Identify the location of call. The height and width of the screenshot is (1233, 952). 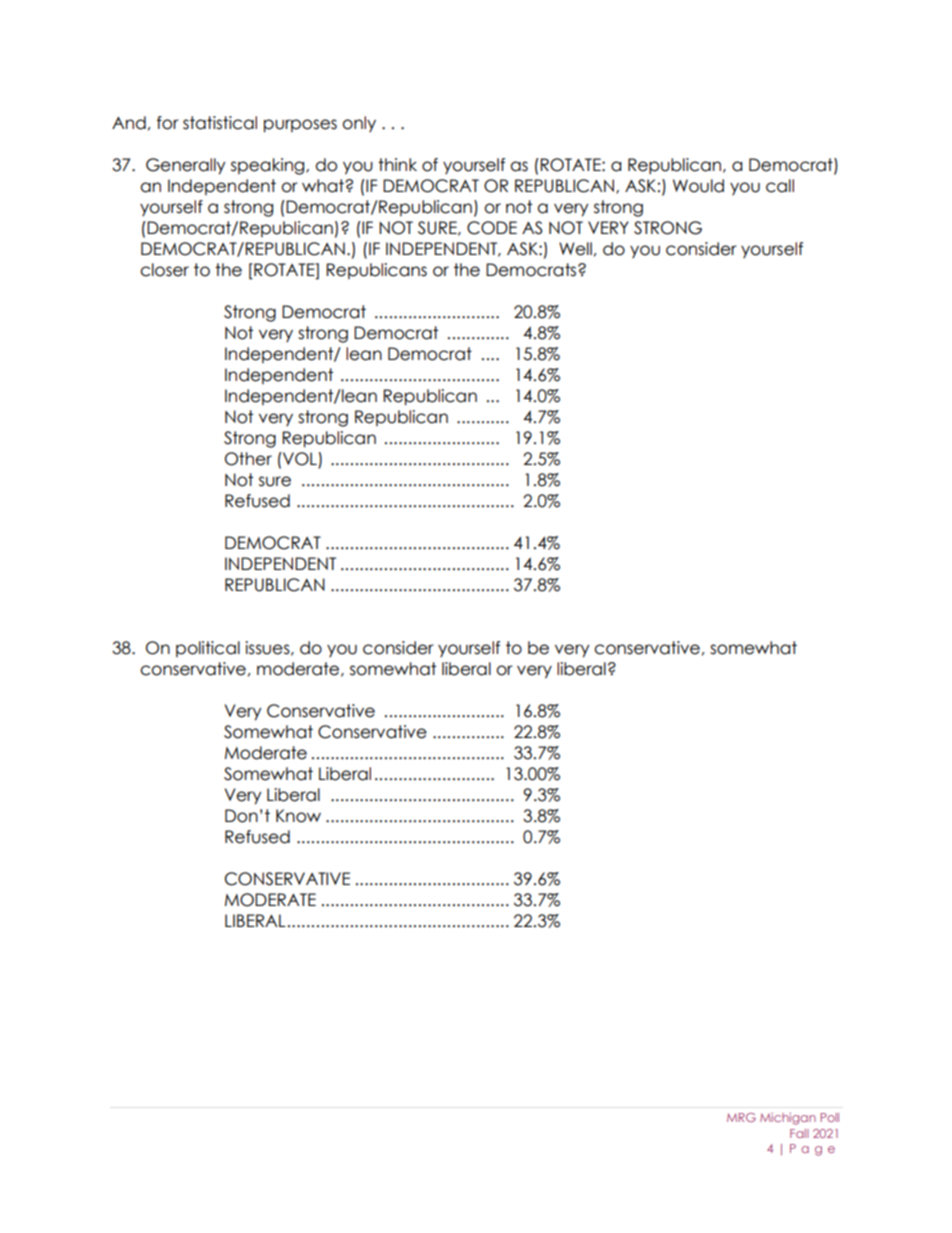
(780, 186).
